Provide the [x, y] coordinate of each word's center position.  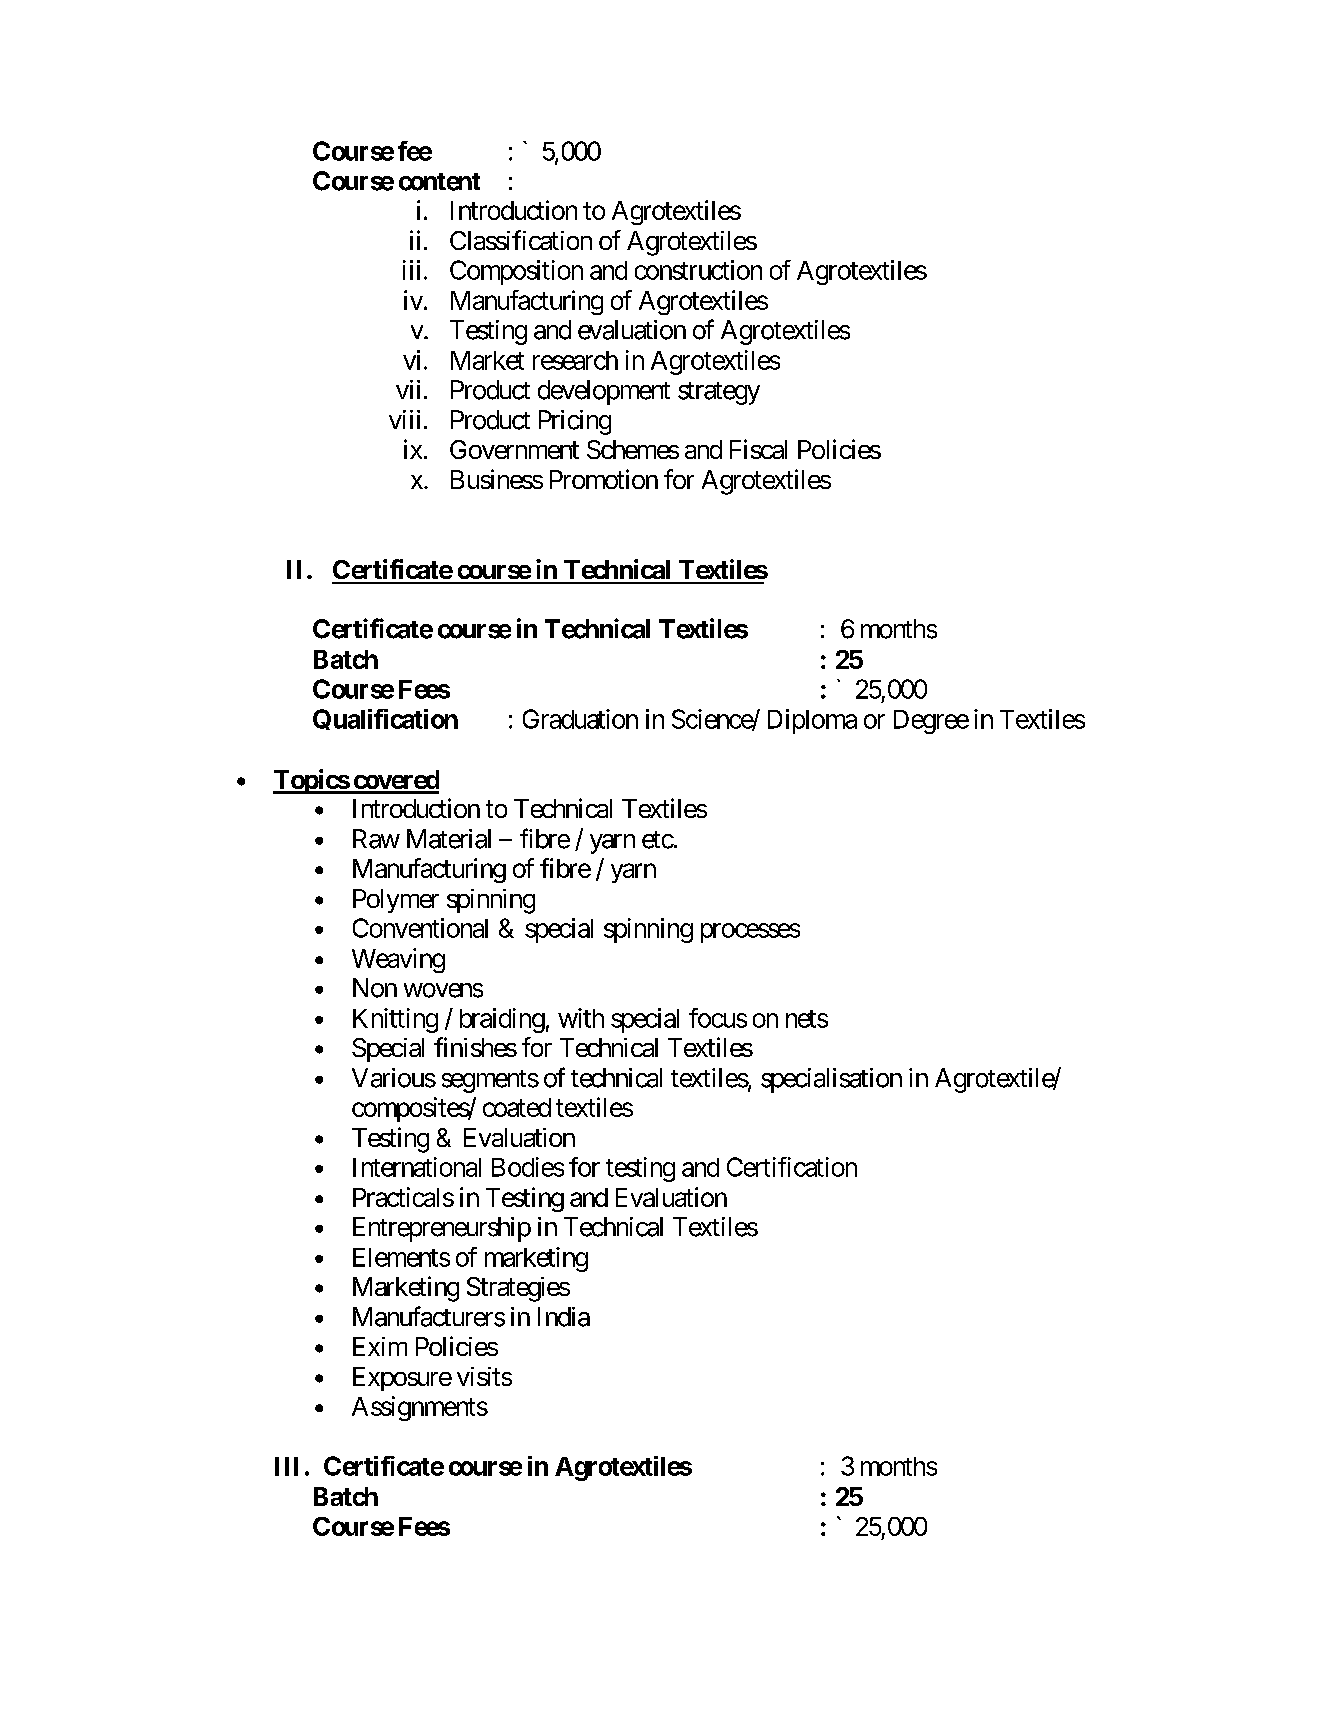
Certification [792, 1167]
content [439, 182]
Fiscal [758, 449]
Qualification [385, 719]
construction [698, 270]
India [564, 1317]
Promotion [604, 479]
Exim [380, 1346]
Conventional [420, 928]
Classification [521, 240]
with [581, 1018]
